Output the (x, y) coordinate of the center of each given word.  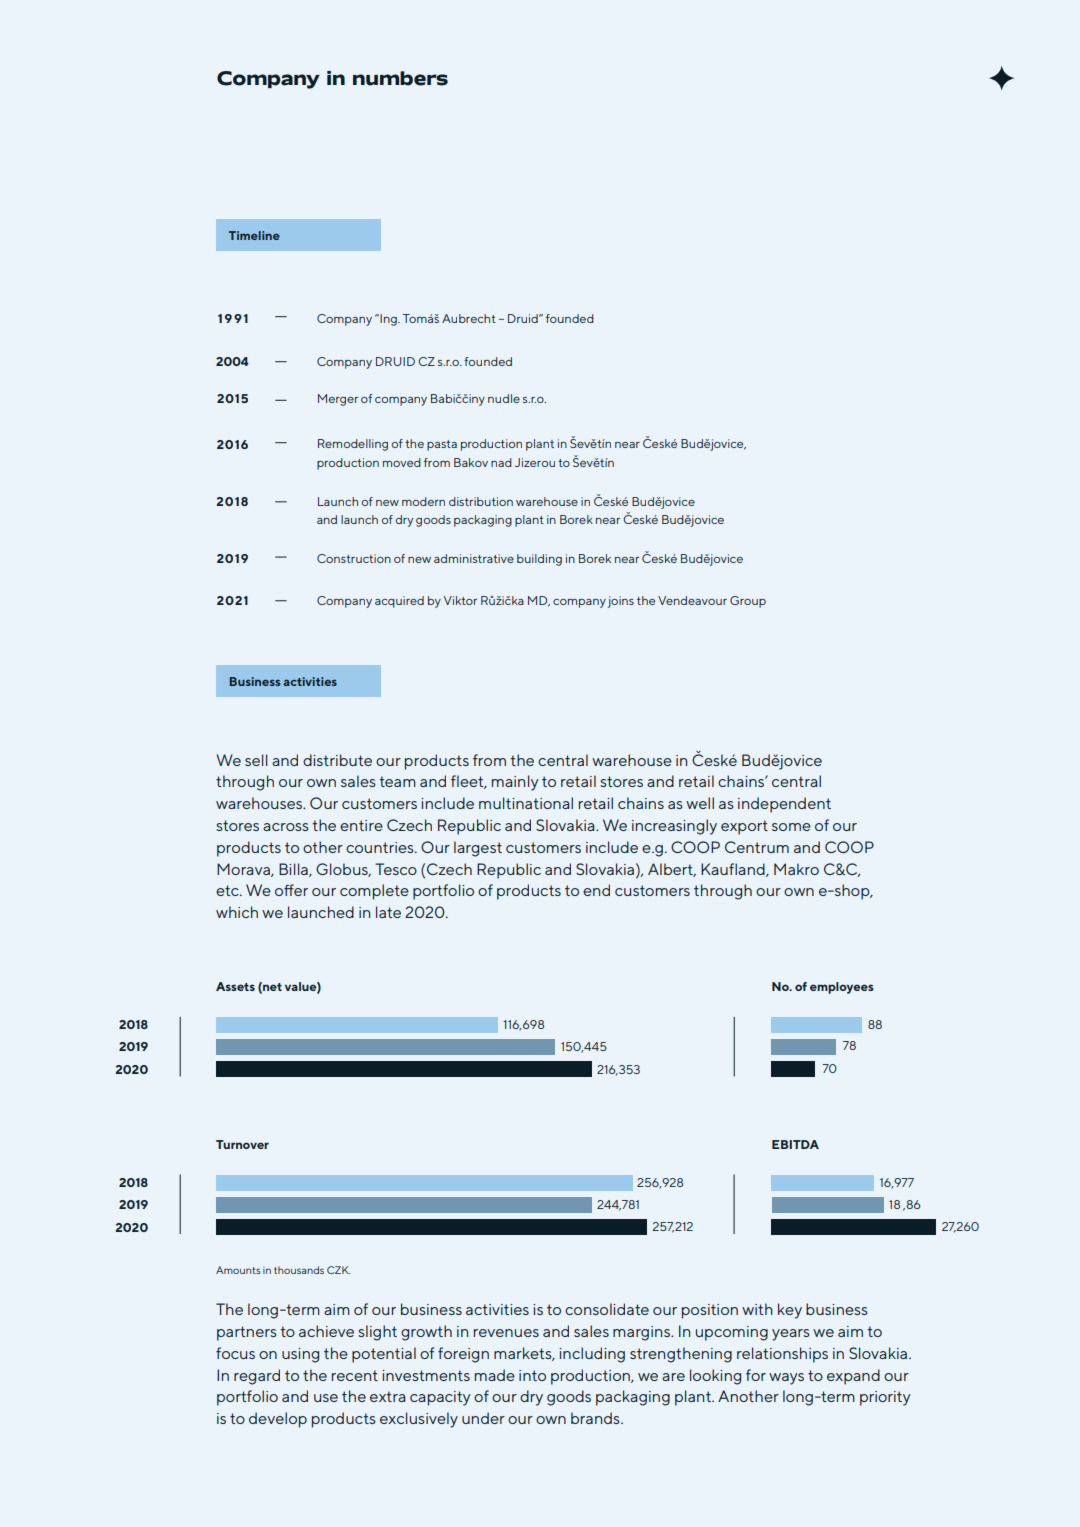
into (532, 1375)
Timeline (254, 235)
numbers (400, 78)
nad (501, 462)
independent (784, 805)
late (388, 912)
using (300, 1355)
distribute (337, 760)
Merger (338, 400)
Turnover (242, 1144)
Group (748, 602)
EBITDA (795, 1144)
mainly (515, 783)
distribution (481, 501)
